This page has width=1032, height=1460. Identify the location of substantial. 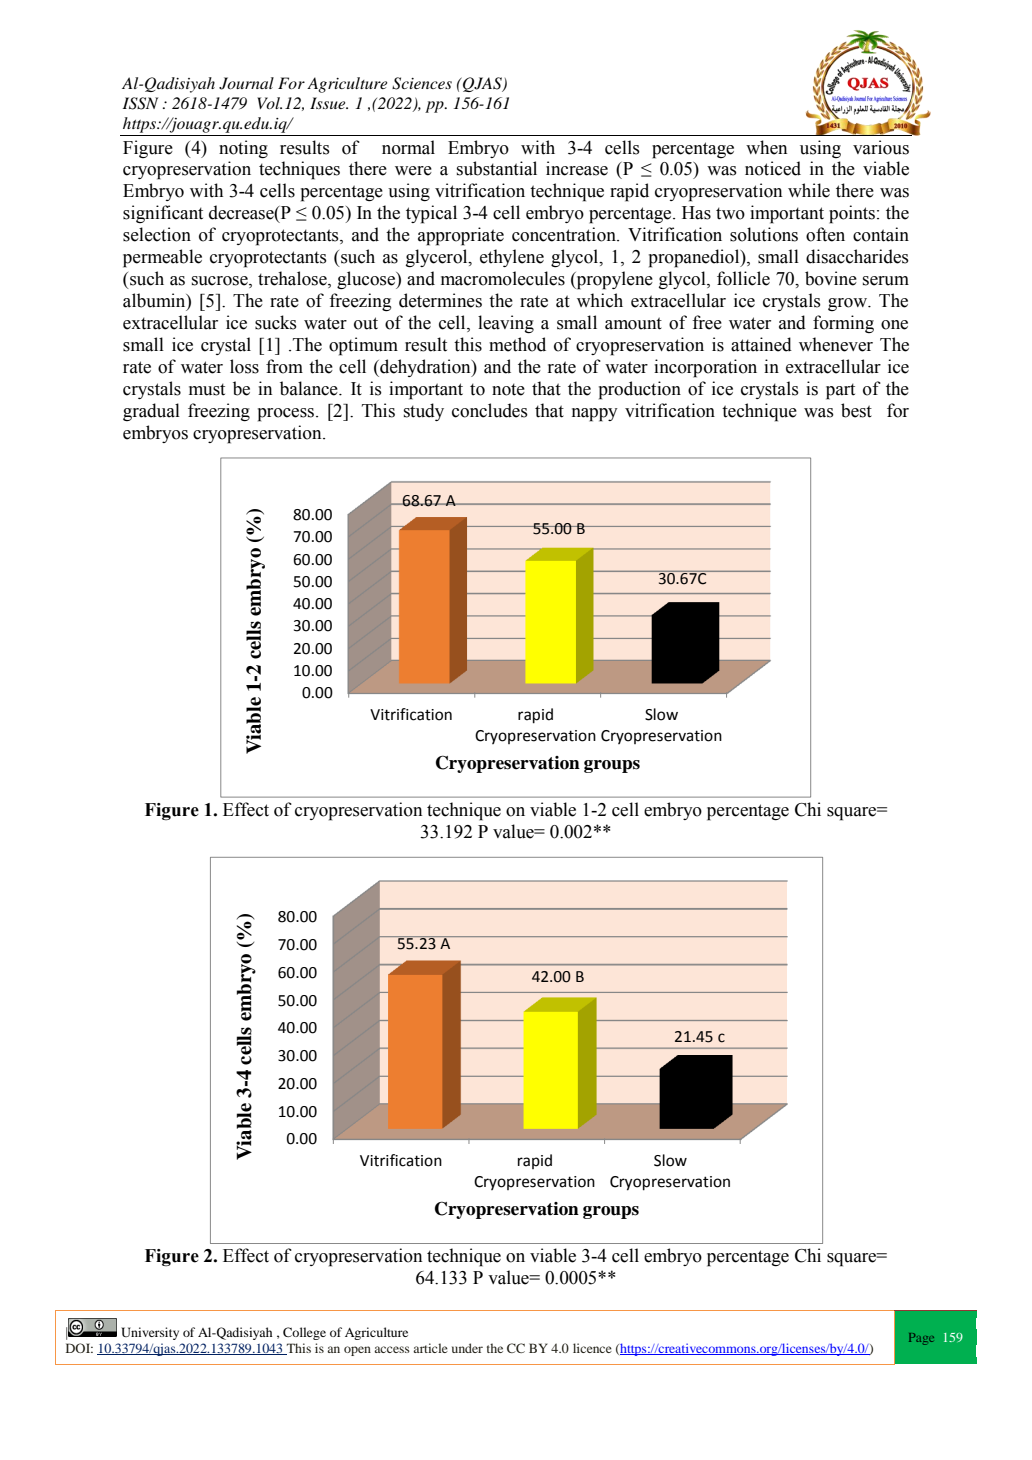
(497, 168).
